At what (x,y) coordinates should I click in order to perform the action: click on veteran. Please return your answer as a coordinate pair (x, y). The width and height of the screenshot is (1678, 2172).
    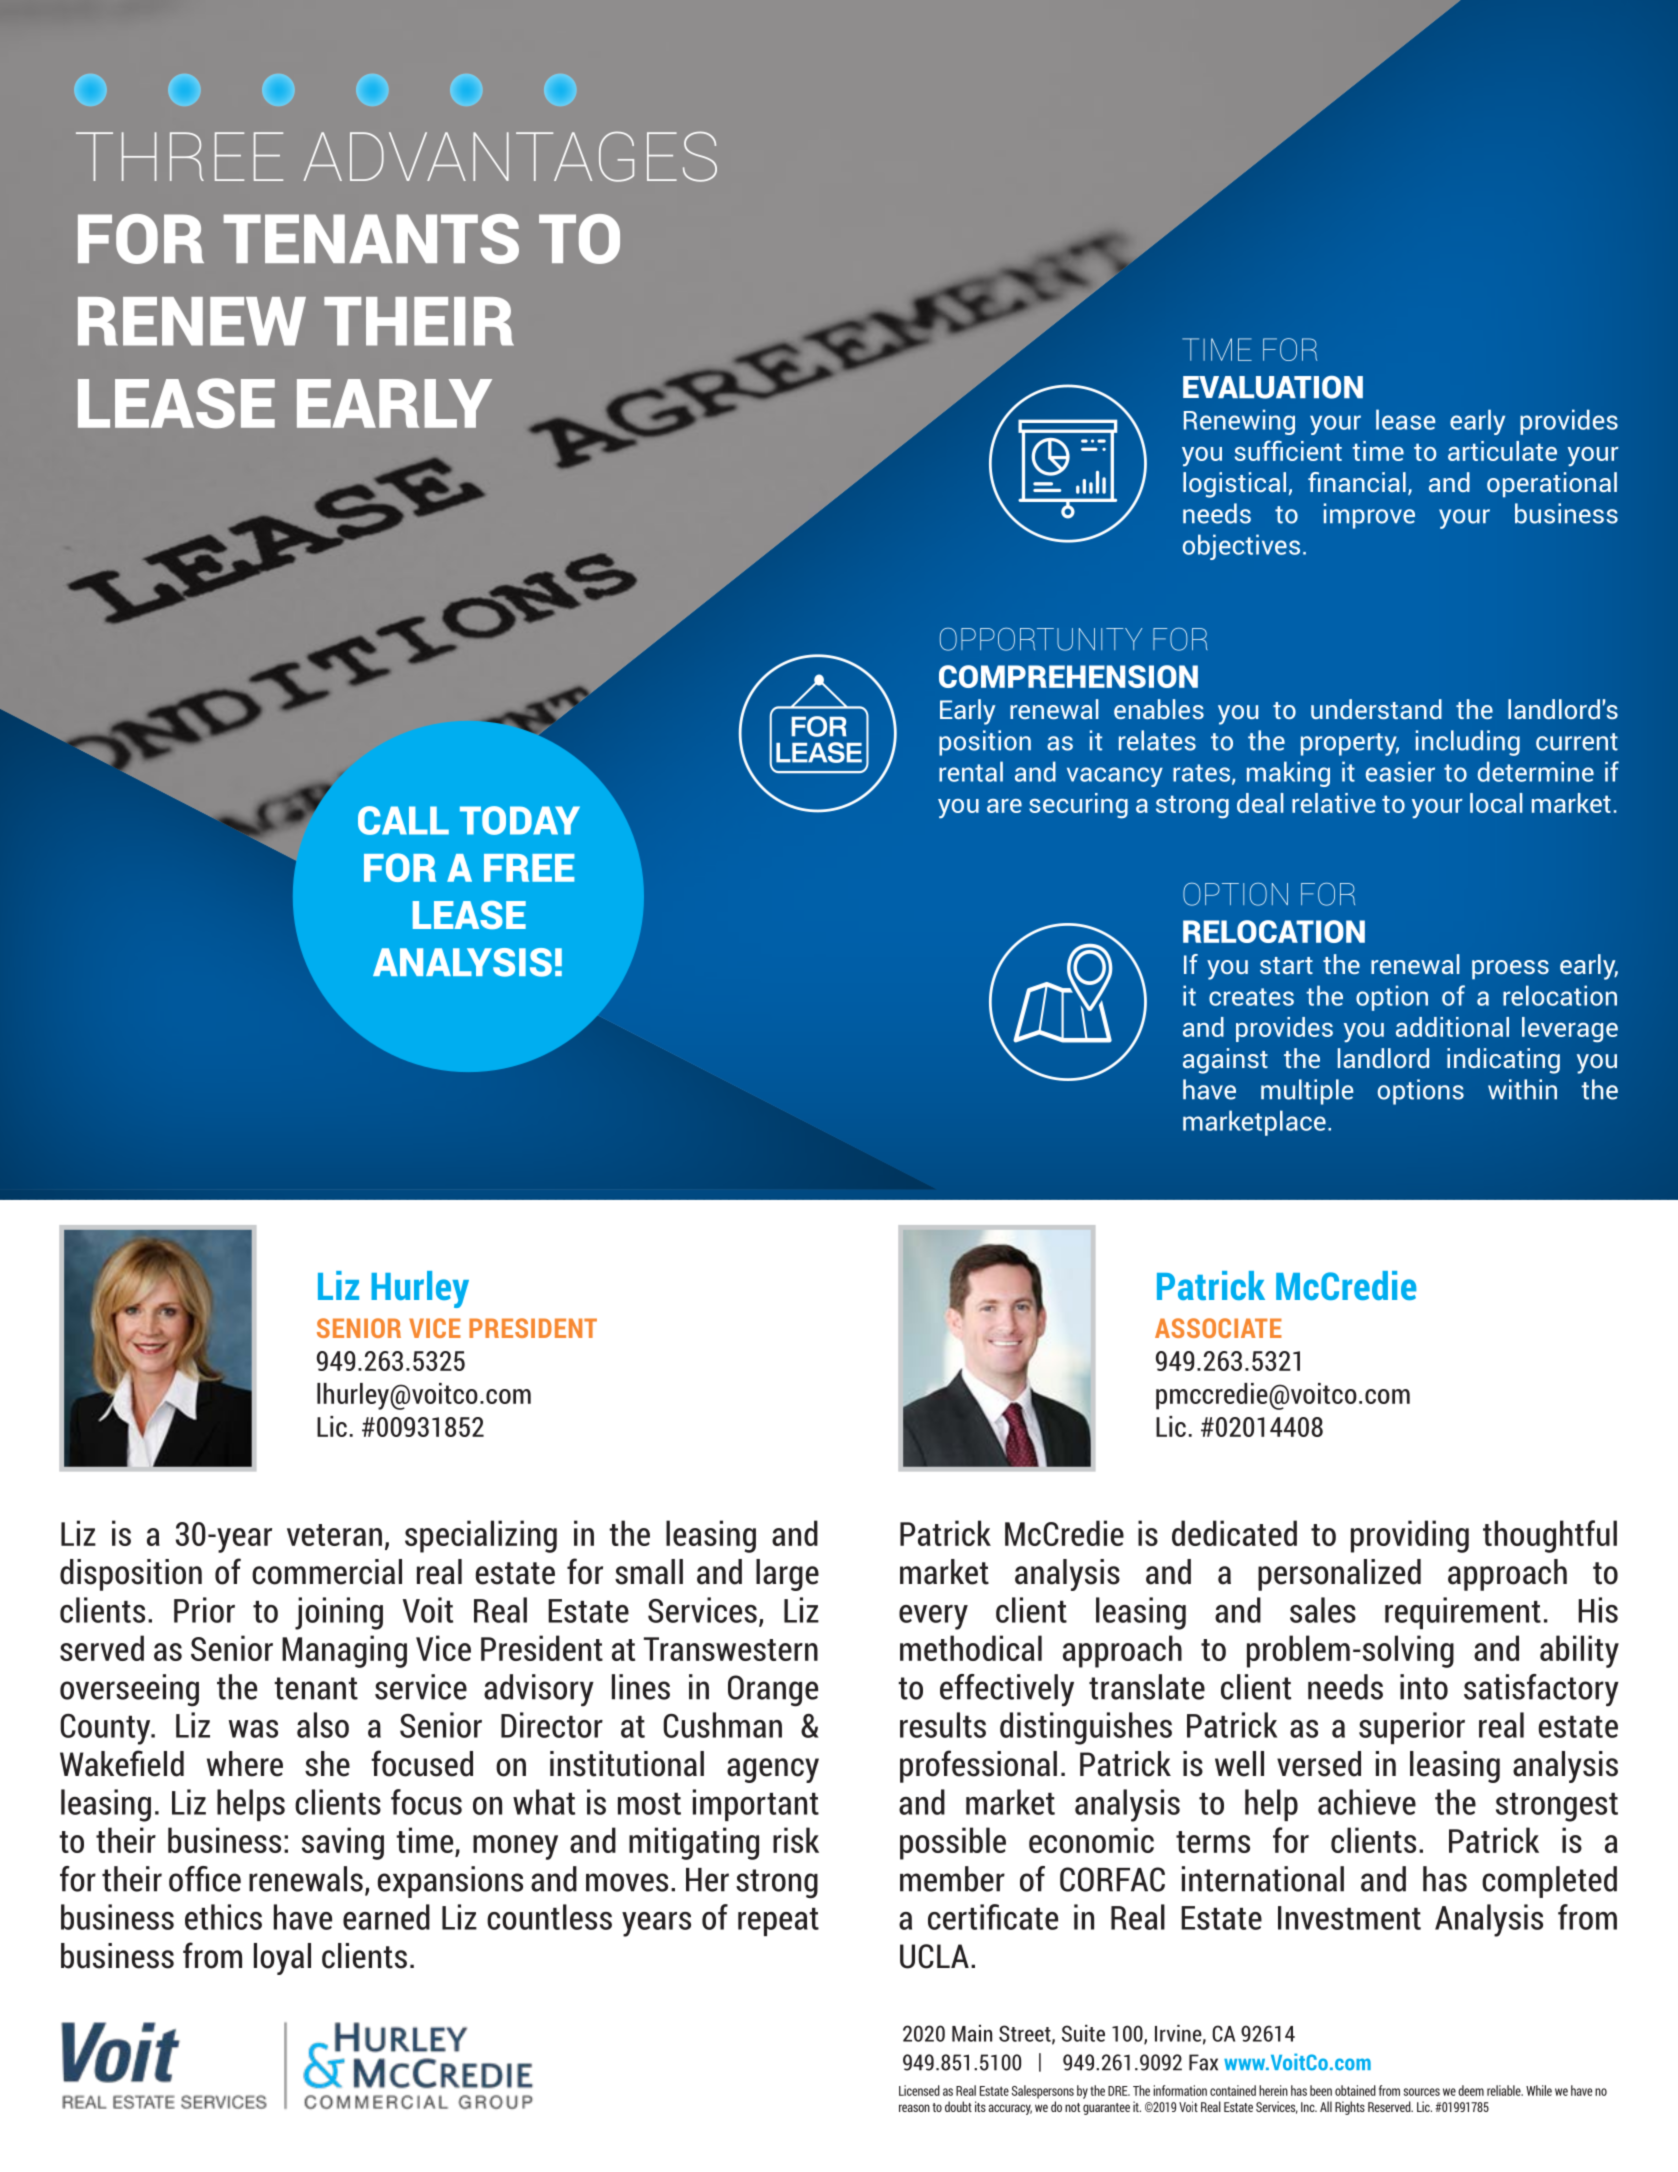
    Looking at the image, I should click on (334, 1535).
